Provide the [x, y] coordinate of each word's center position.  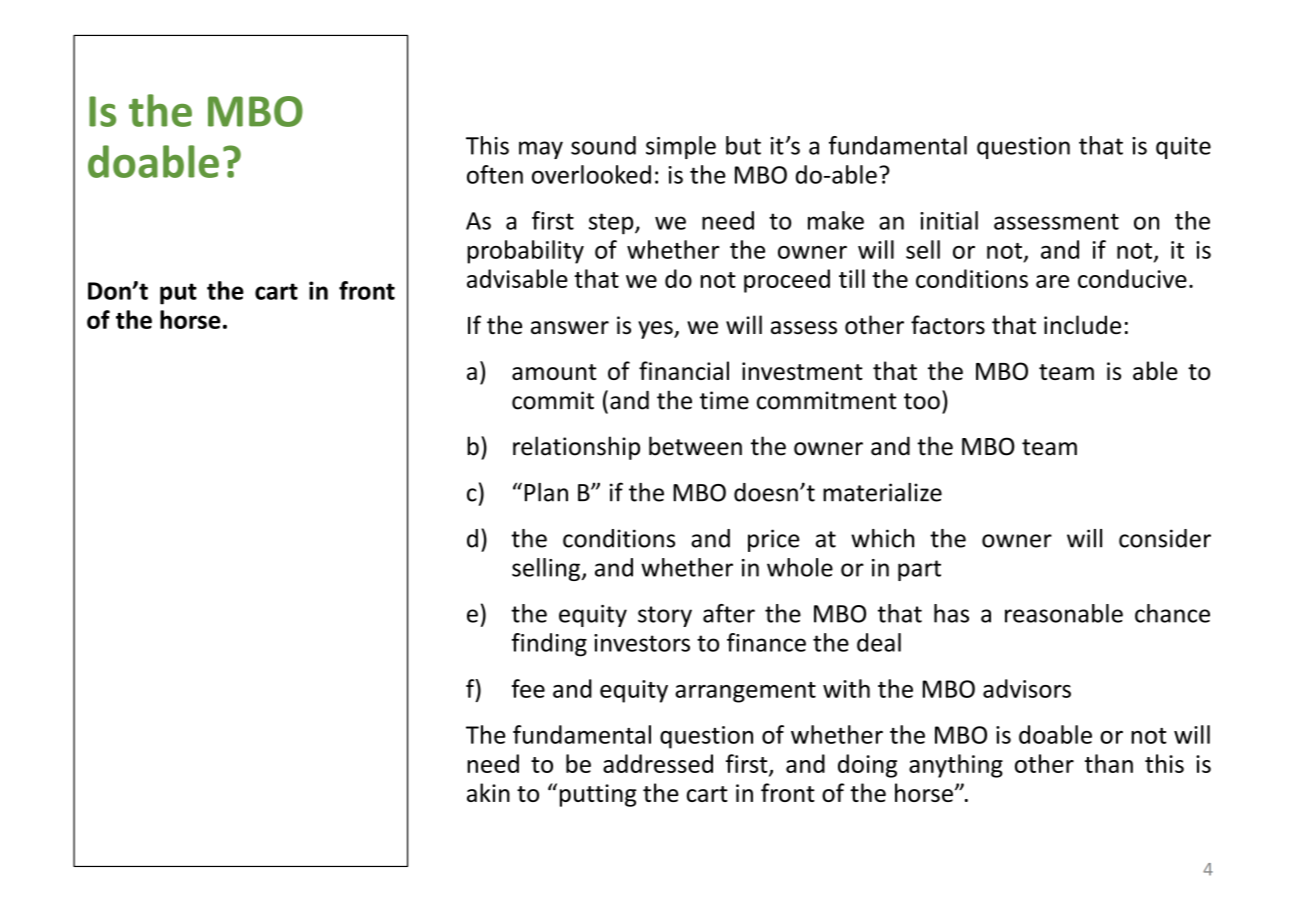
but [743, 145]
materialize [882, 492]
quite [1183, 148]
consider [1165, 538]
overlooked [591, 174]
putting [598, 795]
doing [867, 766]
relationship [576, 448]
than [1109, 763]
